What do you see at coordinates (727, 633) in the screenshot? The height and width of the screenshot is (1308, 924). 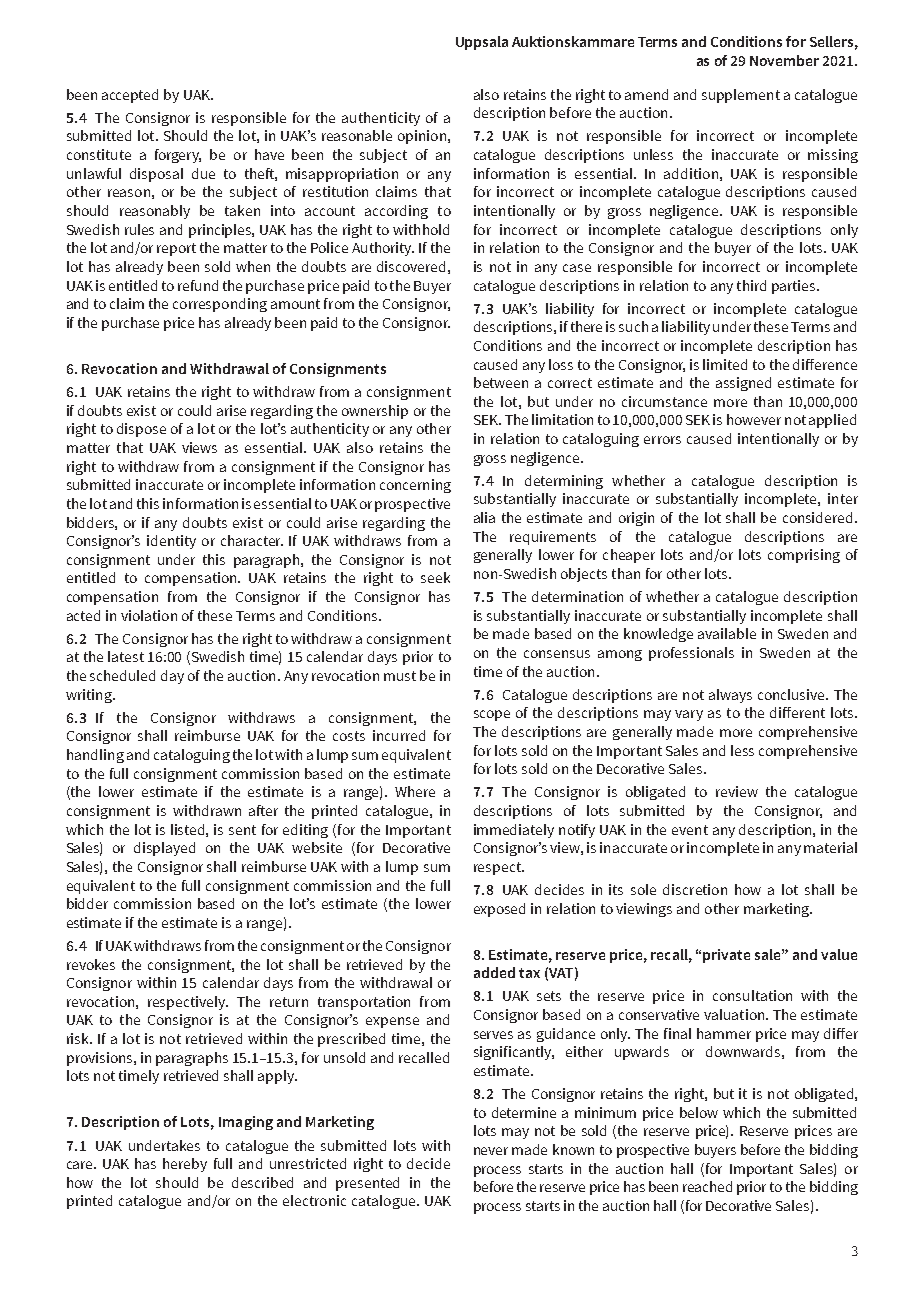 I see `available` at bounding box center [727, 633].
